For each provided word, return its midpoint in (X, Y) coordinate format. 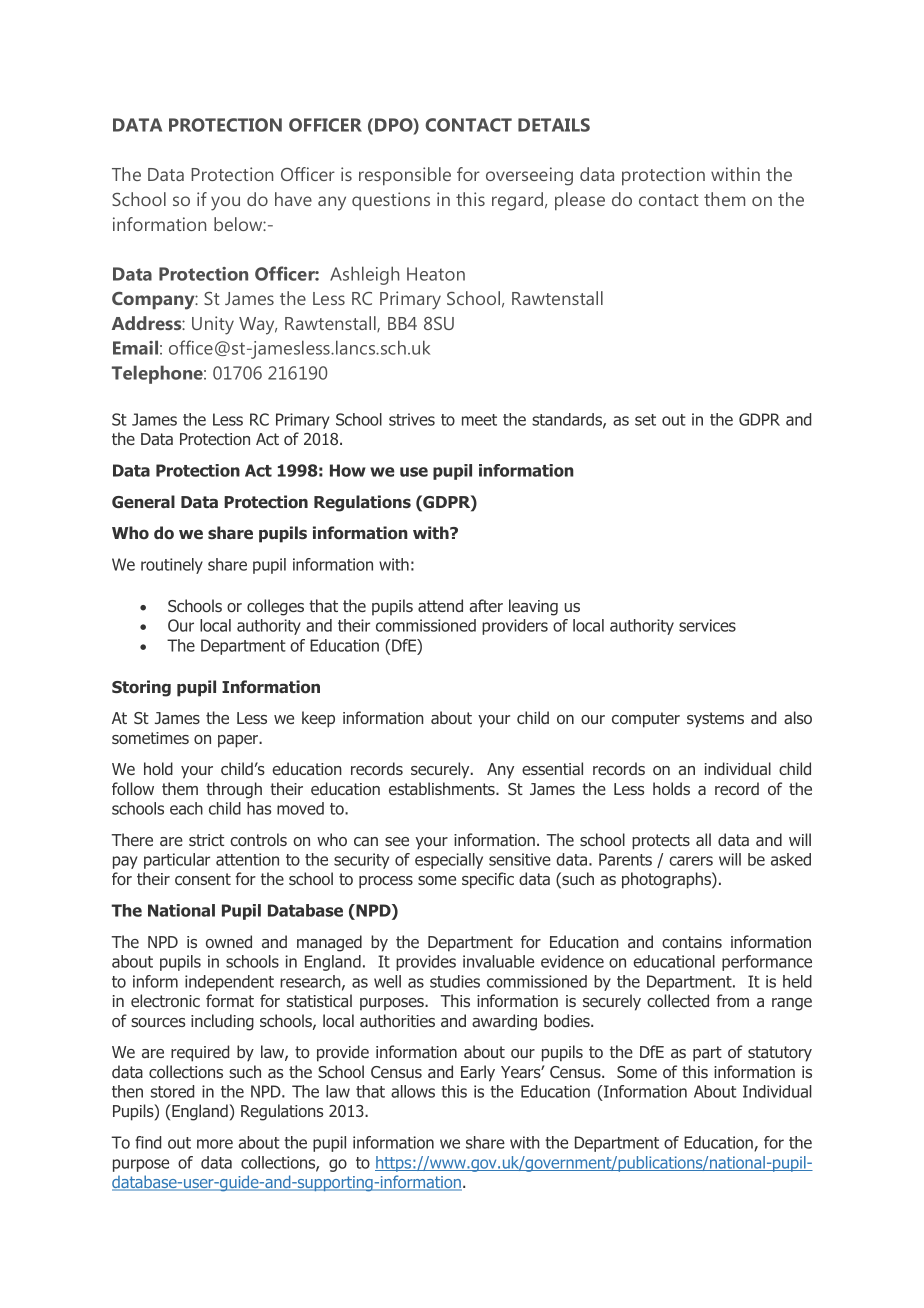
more (215, 1144)
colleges (275, 607)
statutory (780, 1054)
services (707, 625)
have (293, 199)
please (580, 201)
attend (440, 605)
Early (478, 1073)
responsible (405, 176)
